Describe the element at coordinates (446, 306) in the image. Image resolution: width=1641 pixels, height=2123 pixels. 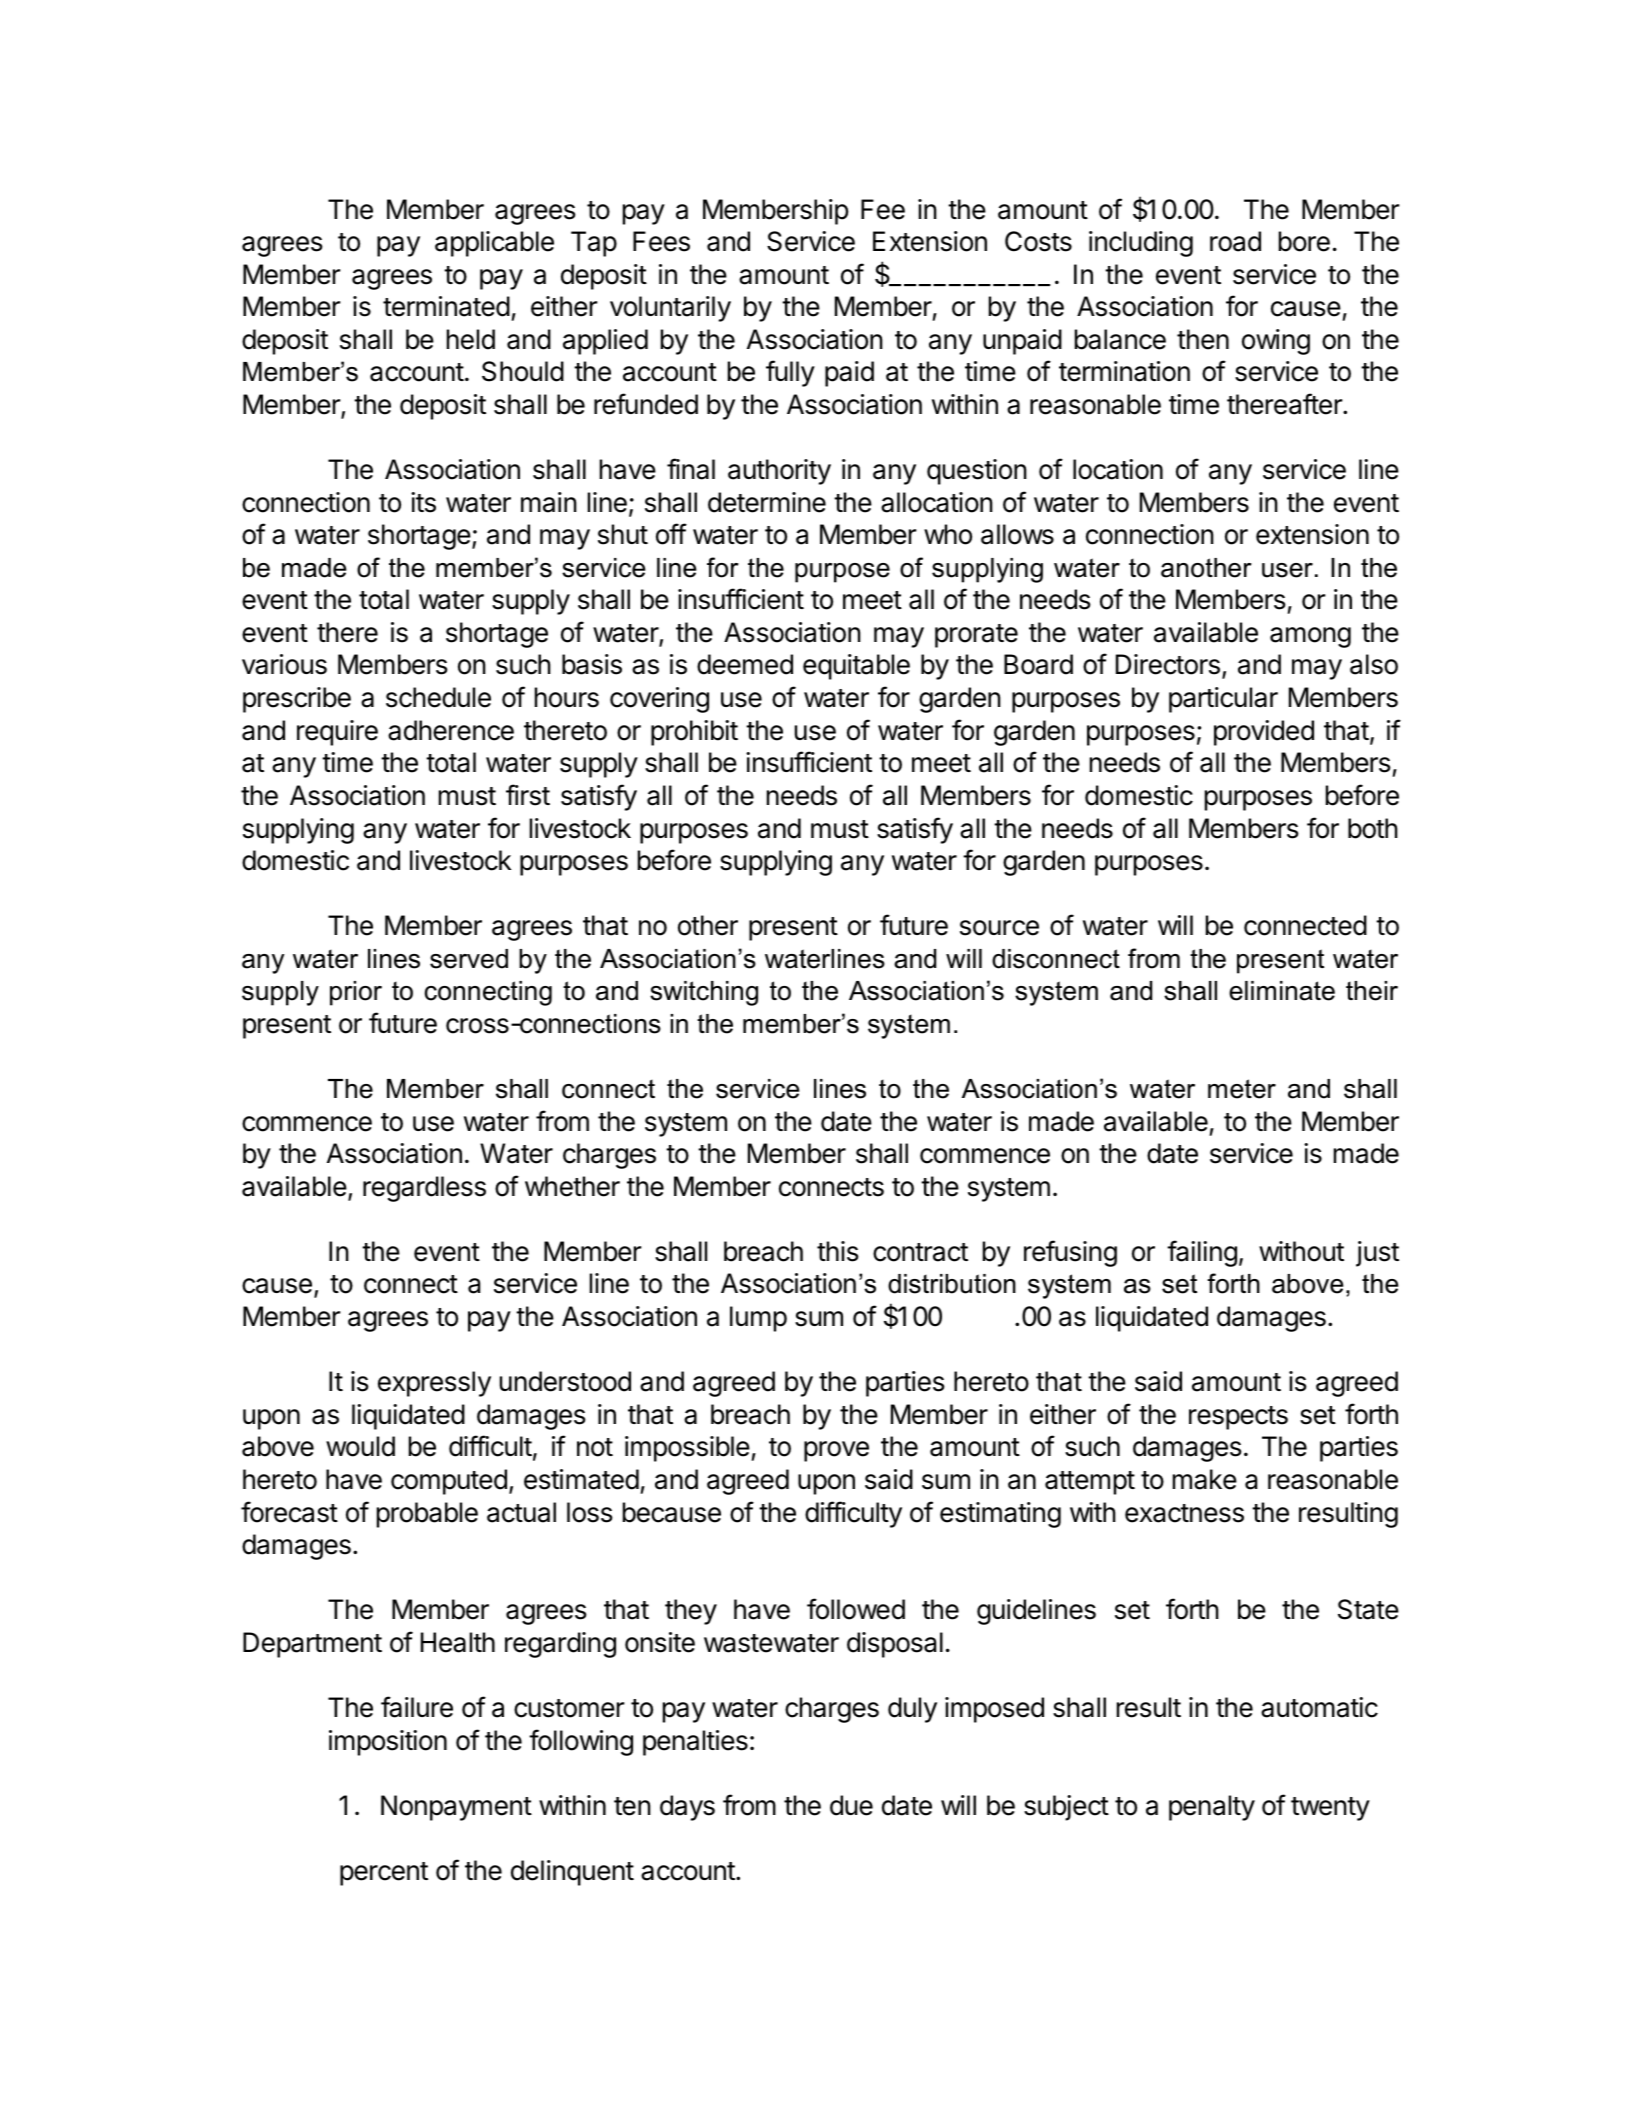
I see `terminated` at that location.
